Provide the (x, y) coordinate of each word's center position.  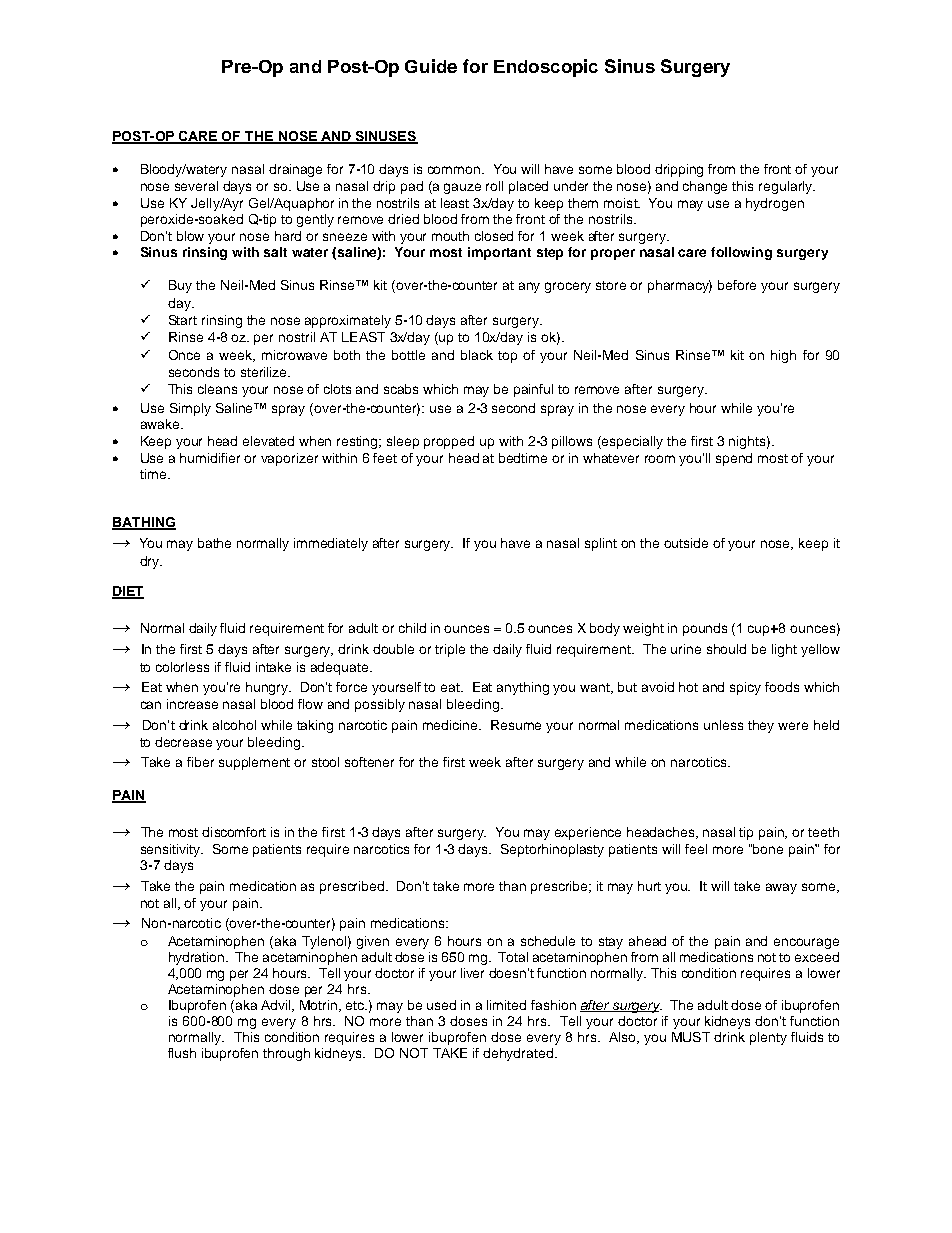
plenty (768, 1038)
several (196, 186)
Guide (431, 66)
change (705, 187)
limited (506, 1005)
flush (182, 1053)
